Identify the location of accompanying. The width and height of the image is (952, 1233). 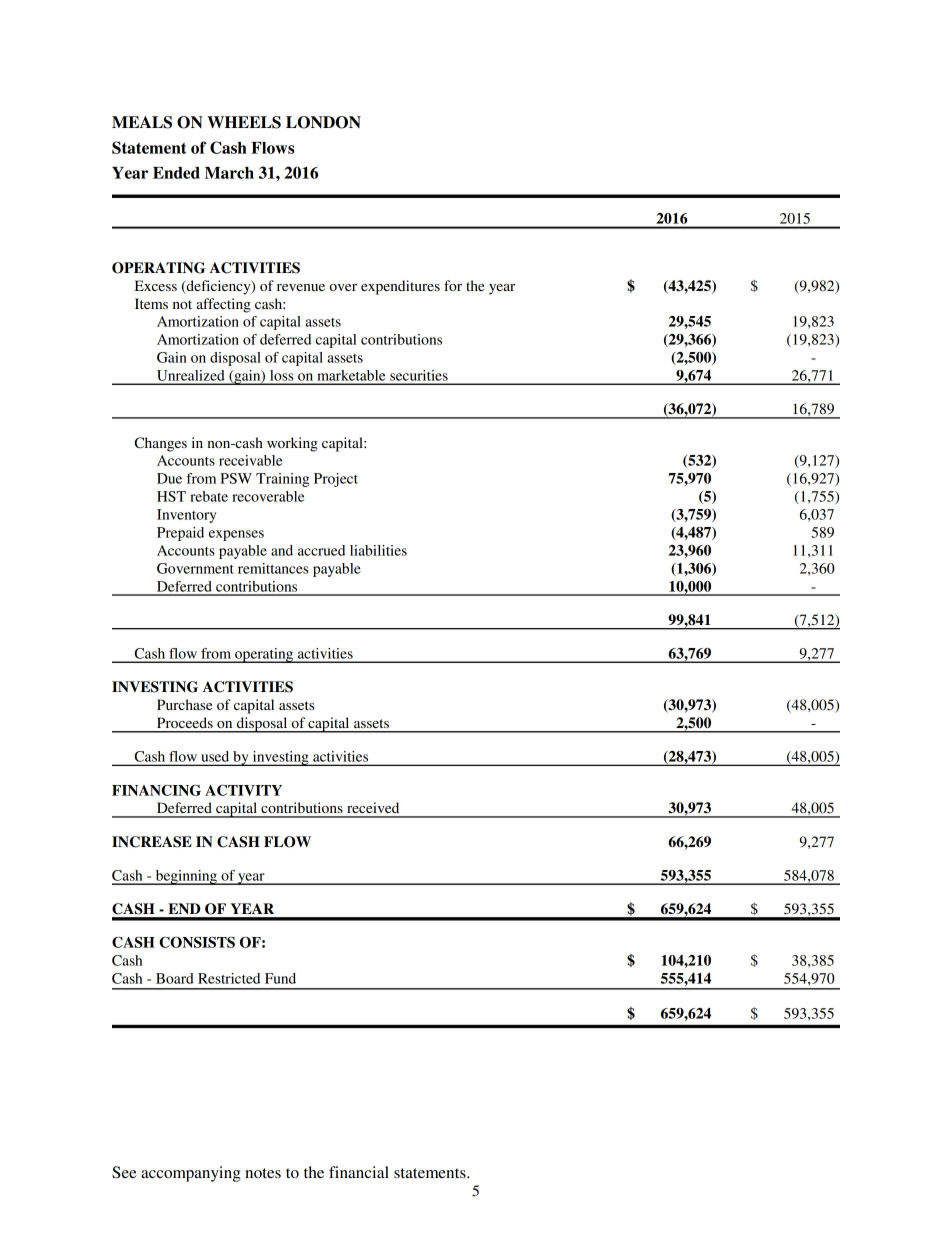
(191, 1174).
